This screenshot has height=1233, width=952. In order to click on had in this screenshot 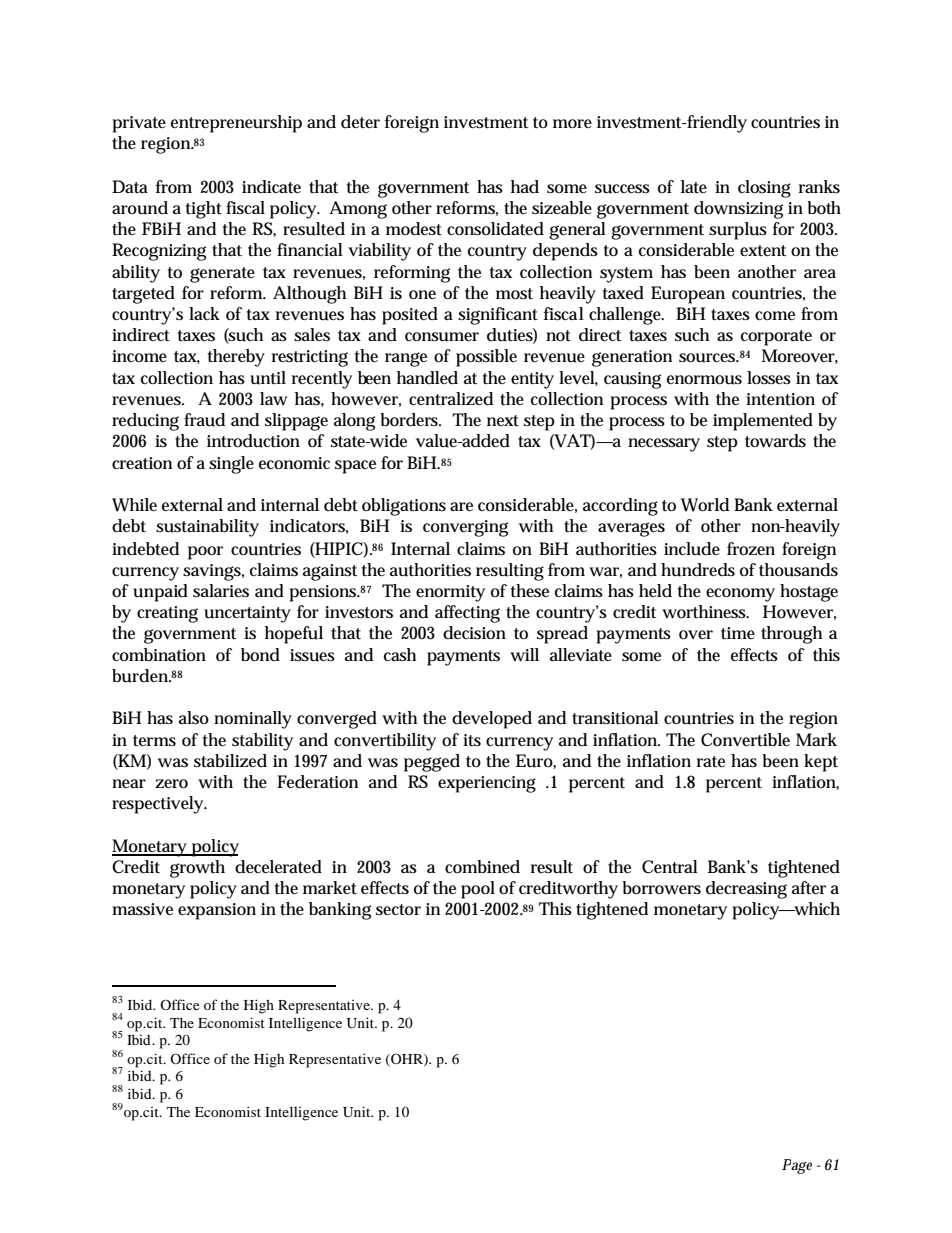, I will do `click(525, 187)`.
